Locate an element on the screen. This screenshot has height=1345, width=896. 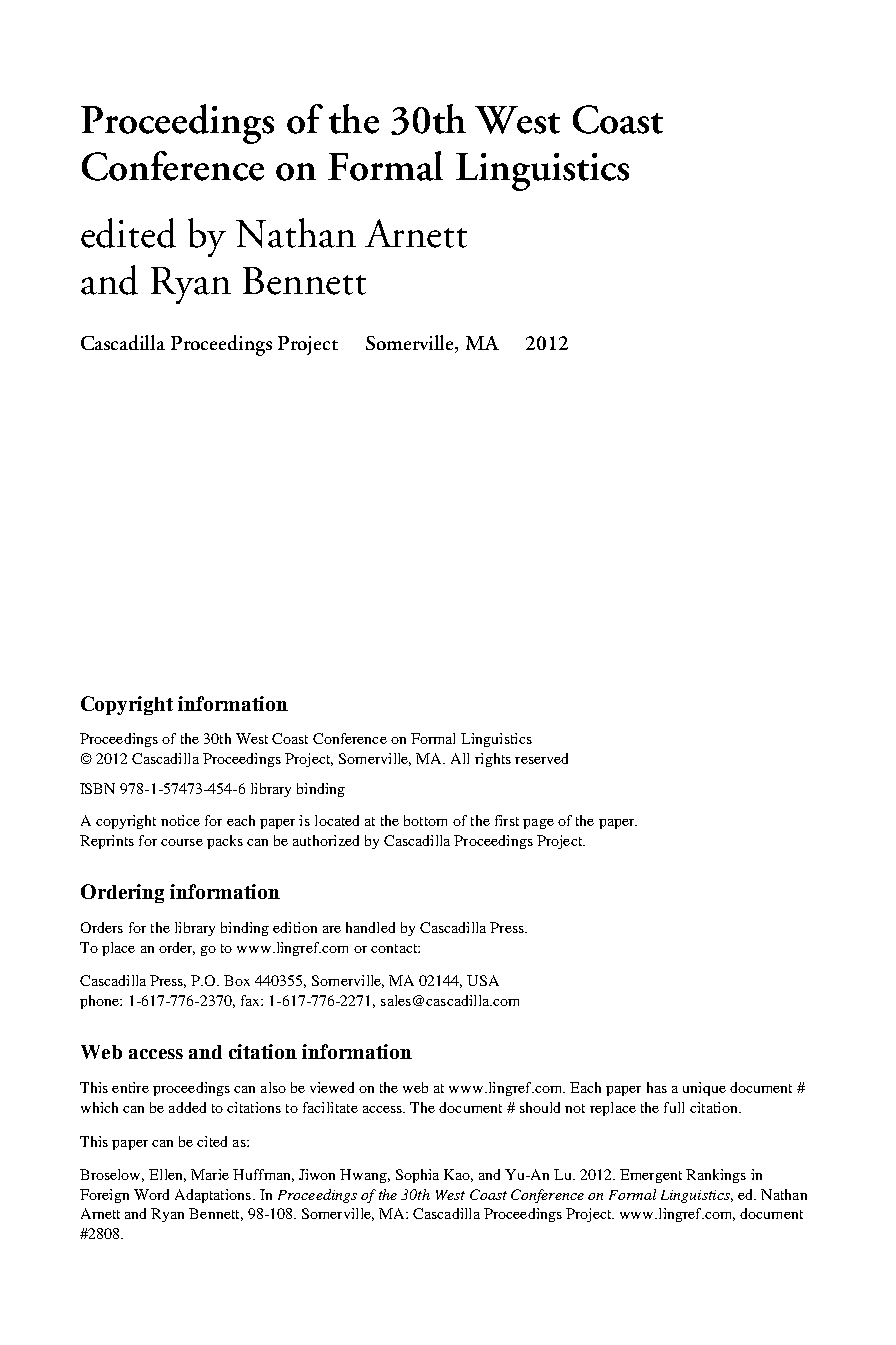
rights is located at coordinates (493, 760).
